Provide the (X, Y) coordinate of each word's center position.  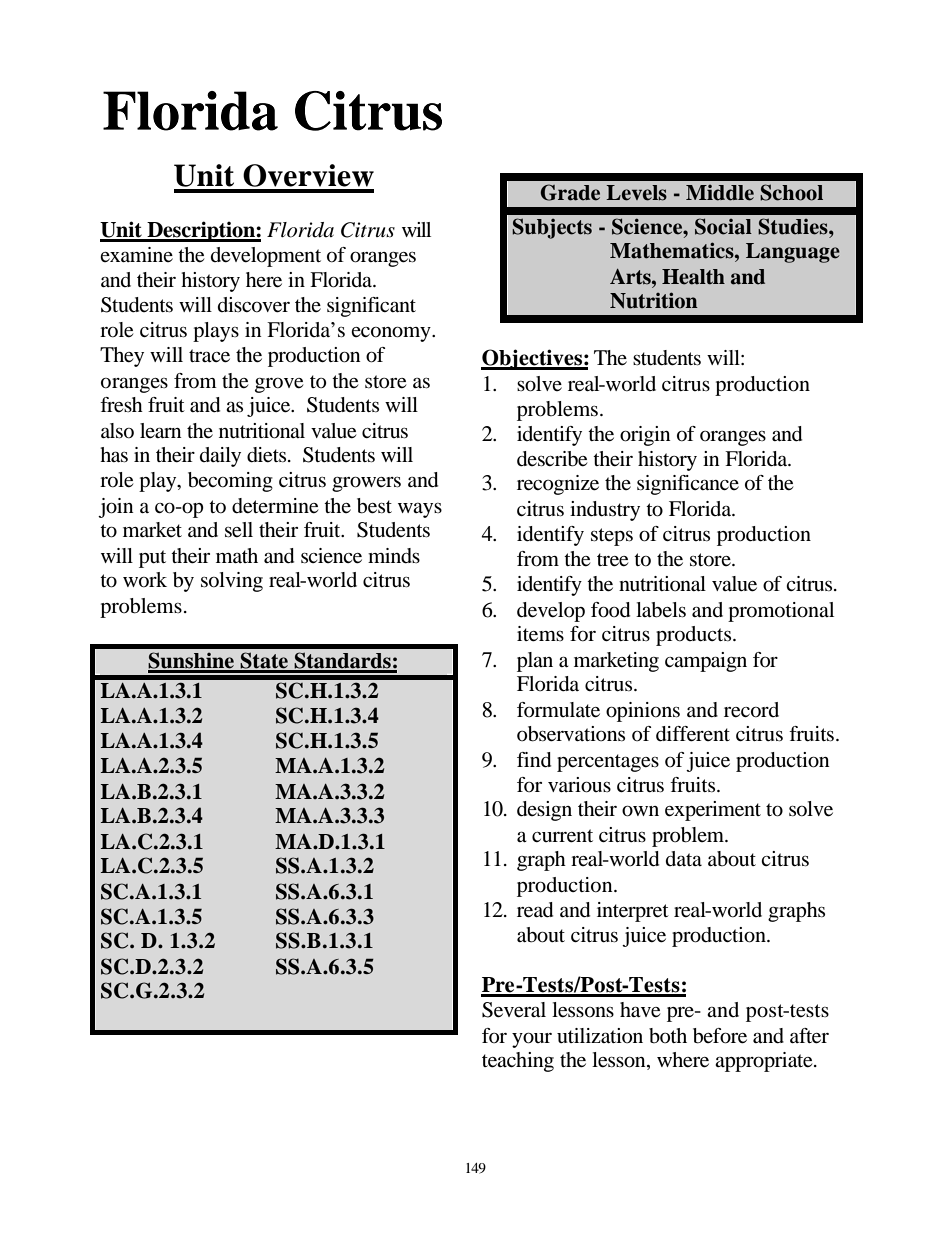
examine (136, 254)
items (540, 634)
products (695, 636)
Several (514, 1010)
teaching (518, 1062)
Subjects (552, 228)
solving (232, 582)
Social (723, 226)
